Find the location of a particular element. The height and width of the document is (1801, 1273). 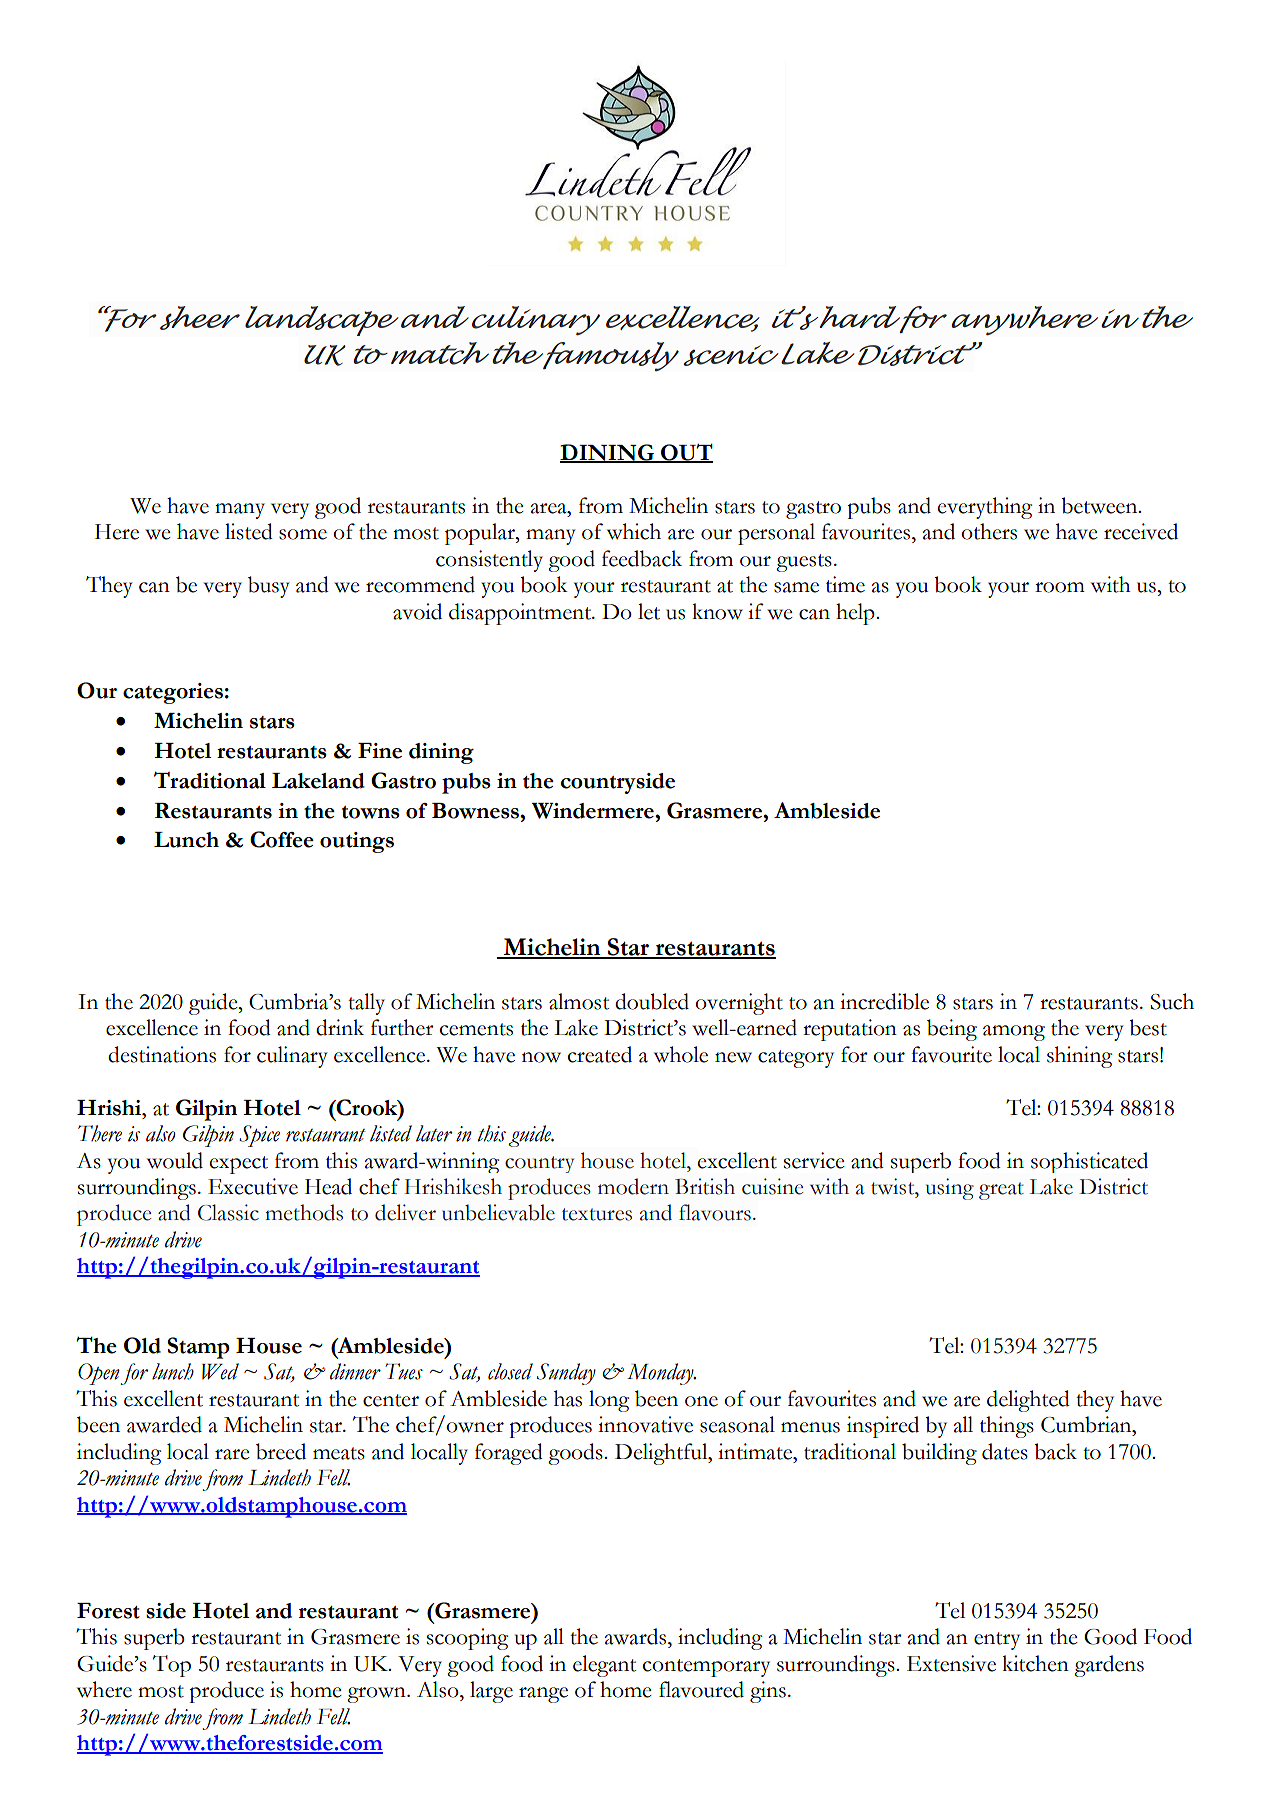

shining is located at coordinates (1079, 1057).
